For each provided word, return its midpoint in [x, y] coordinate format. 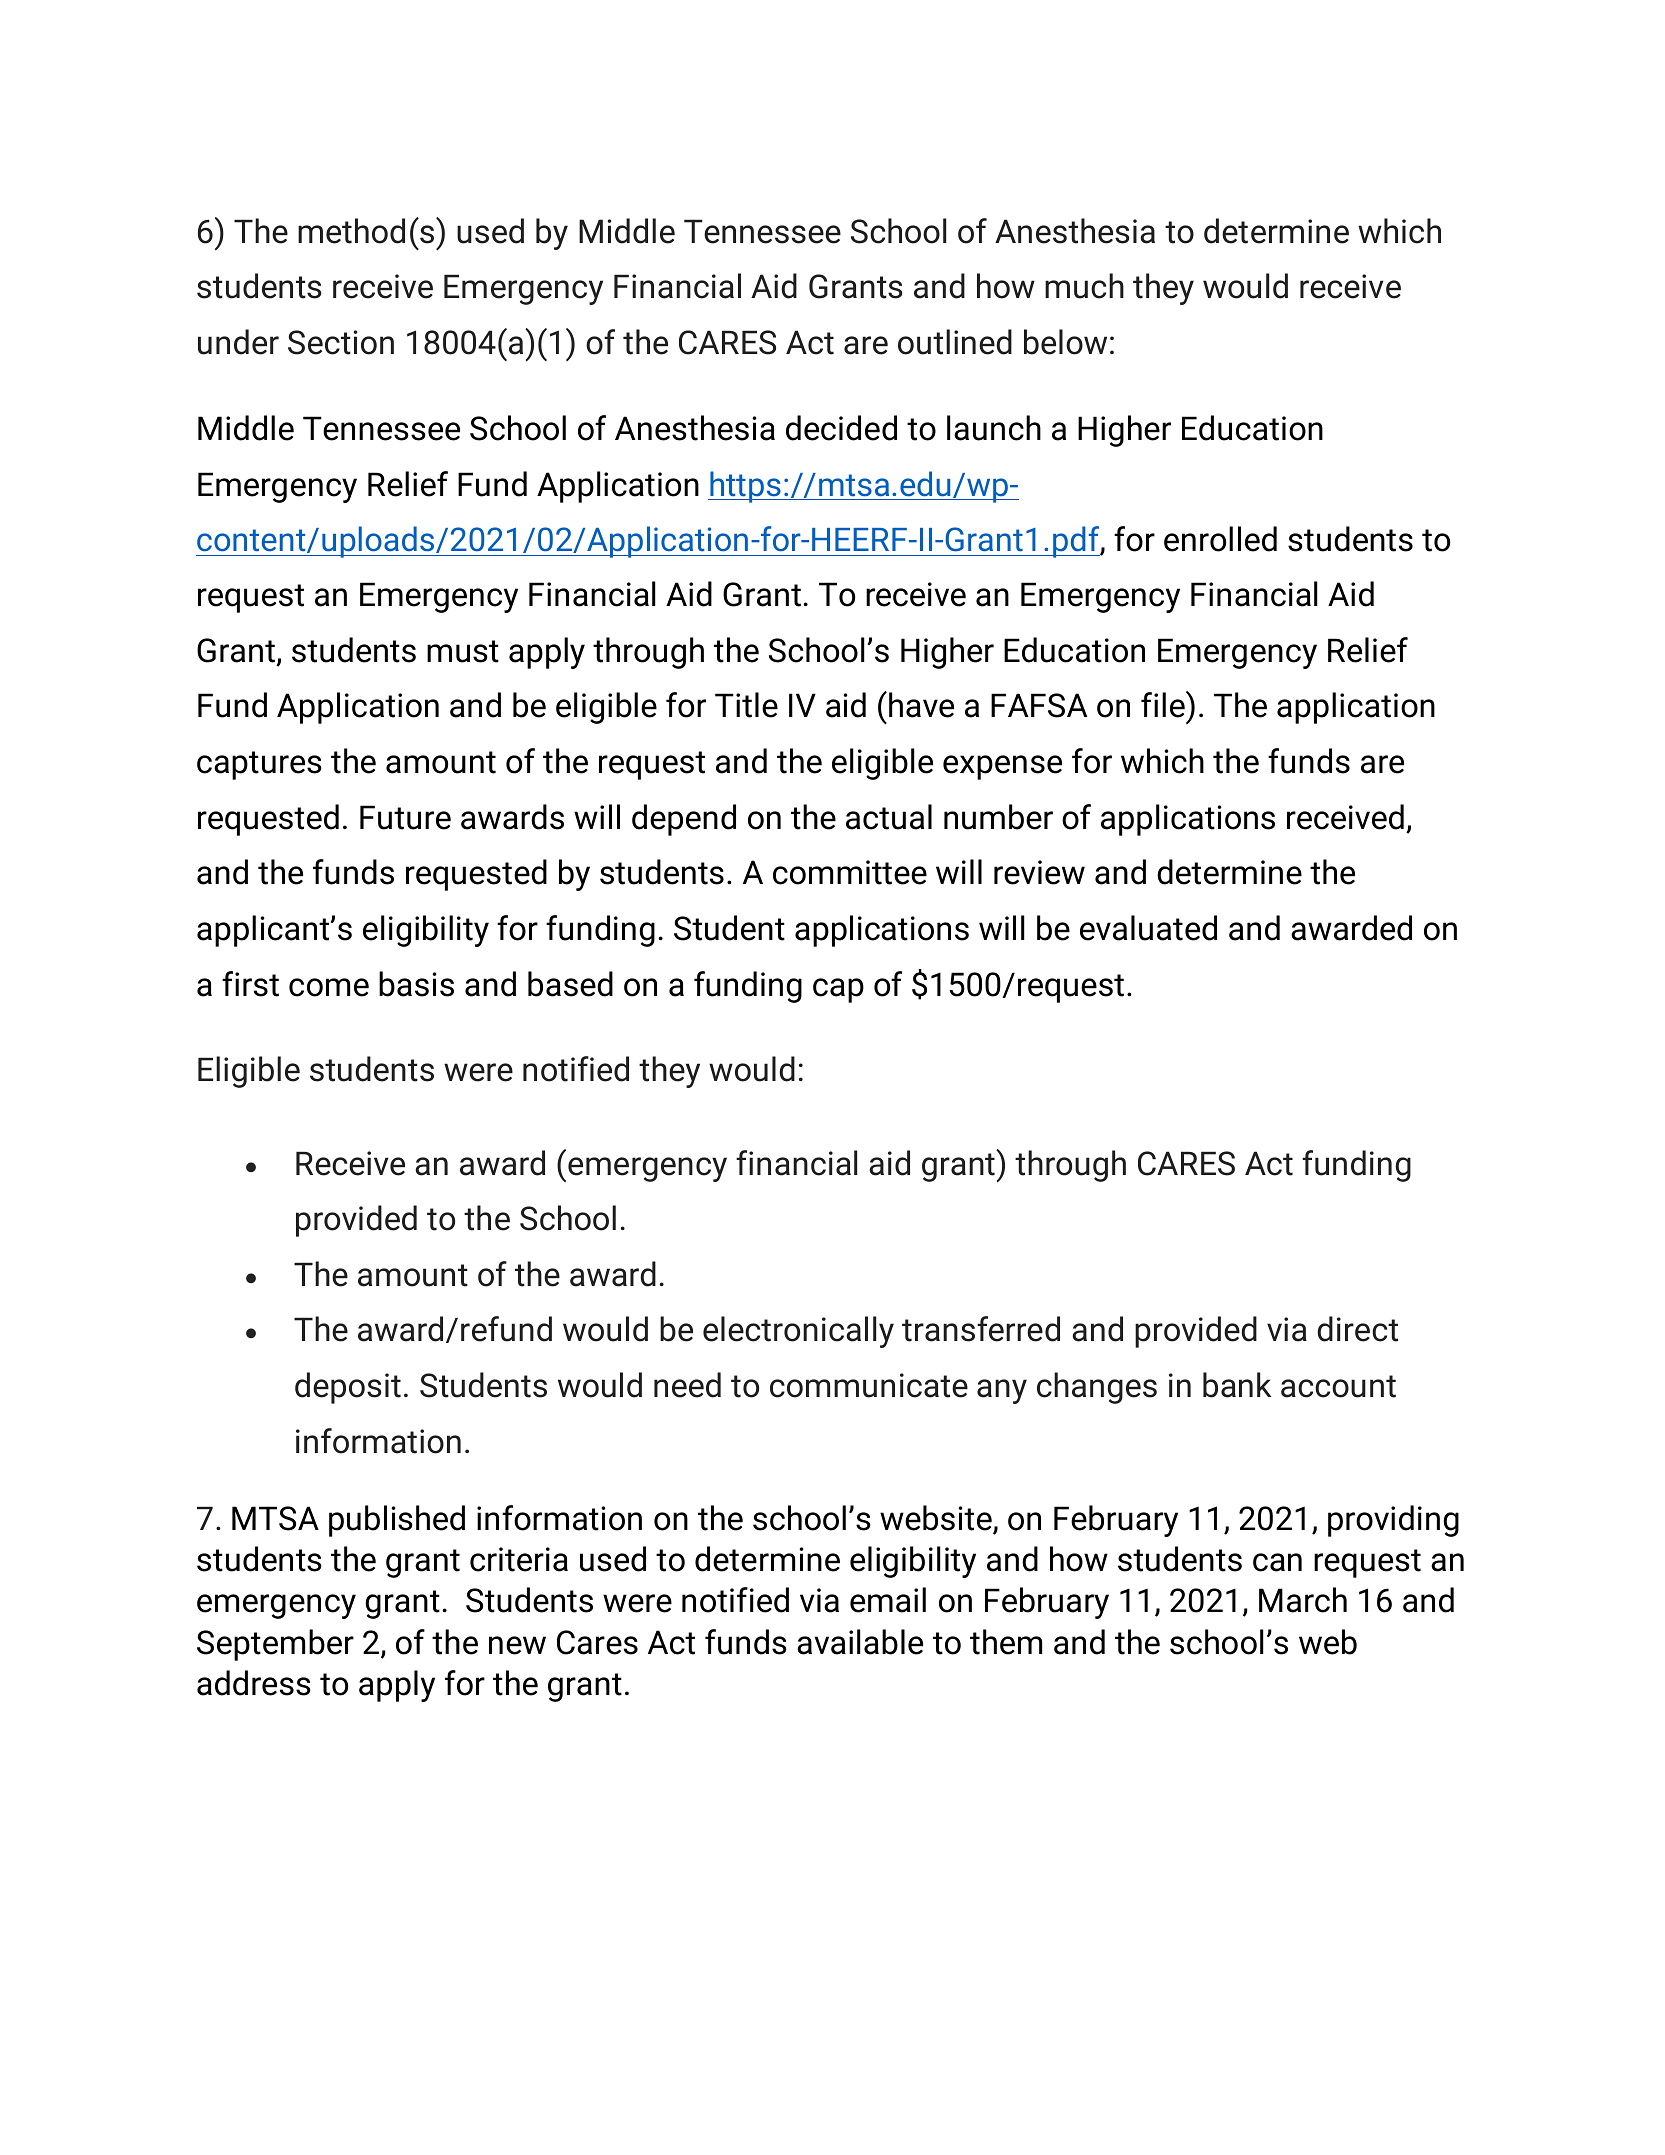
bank [1237, 1385]
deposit [348, 1388]
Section [341, 342]
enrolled [1220, 539]
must [463, 651]
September [275, 1645]
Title [746, 705]
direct [1357, 1329]
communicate [869, 1385]
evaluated [1148, 928]
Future [405, 817]
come [329, 987]
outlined [955, 342]
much [1084, 286]
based [570, 984]
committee [850, 872]
